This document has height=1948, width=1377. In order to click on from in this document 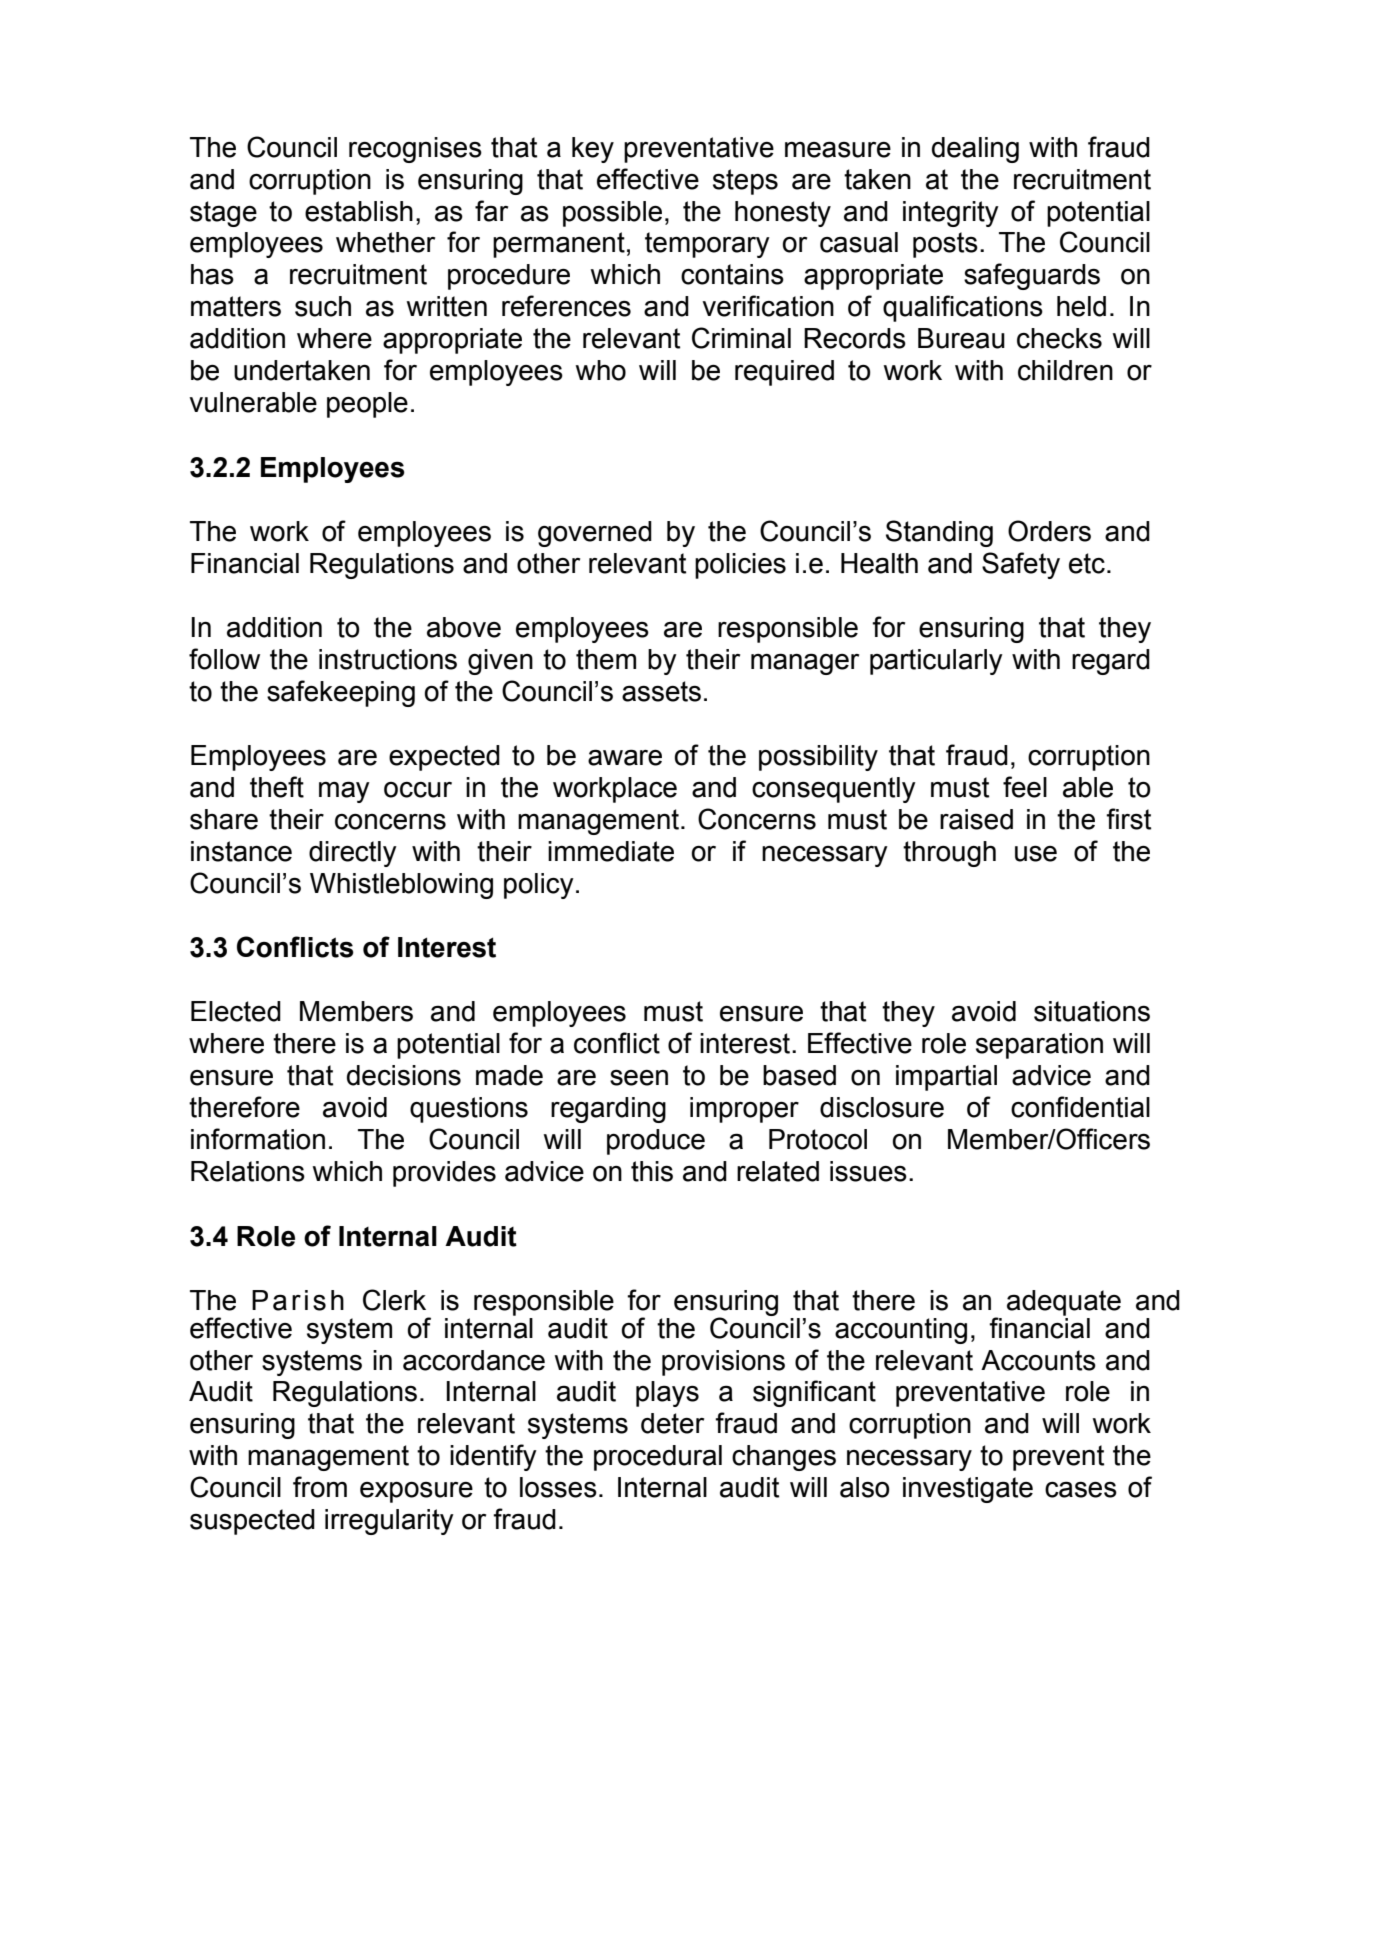, I will do `click(320, 1487)`.
